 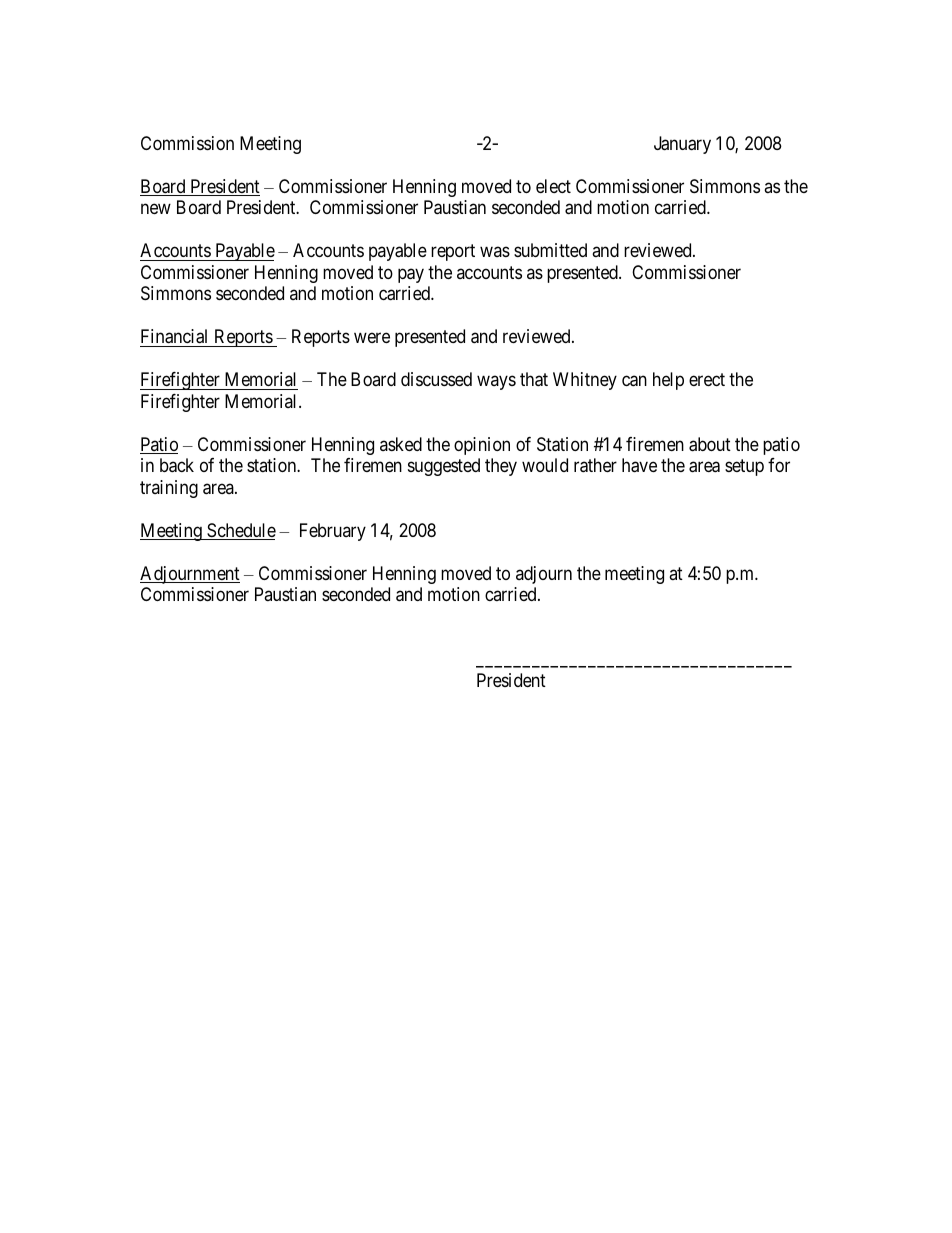 I want to click on discussed, so click(x=436, y=379).
